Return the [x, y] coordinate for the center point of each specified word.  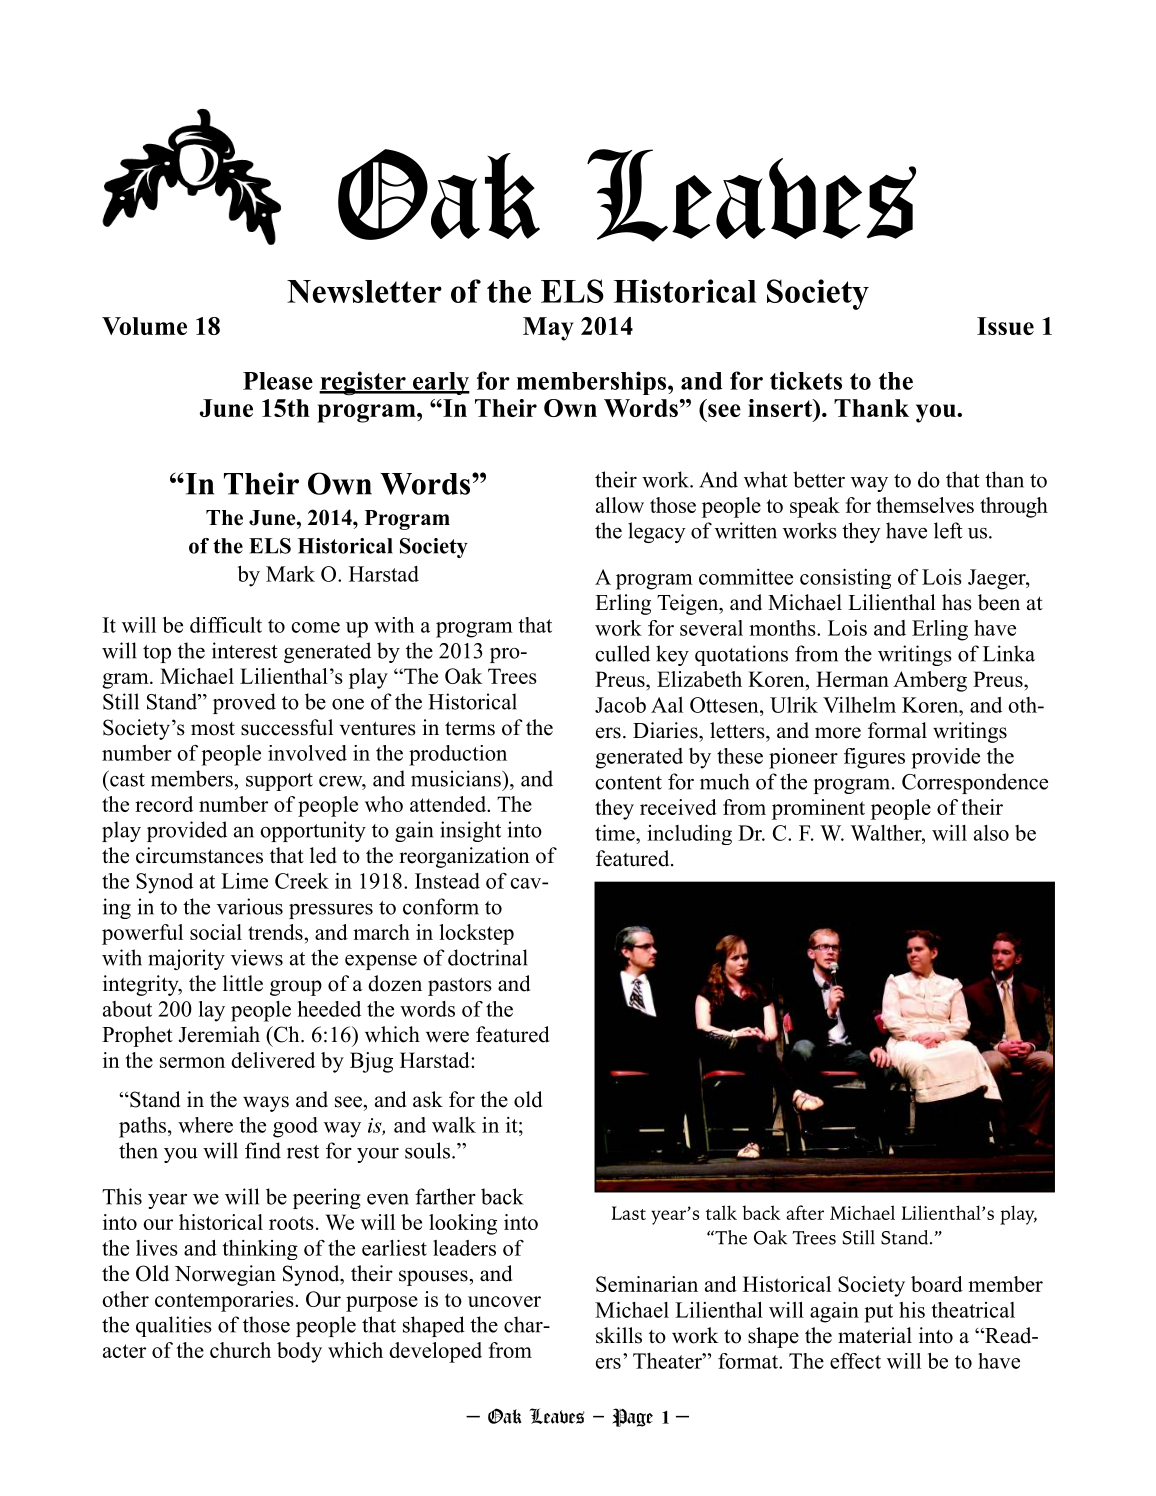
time [616, 833]
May [548, 329]
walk [454, 1125]
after [805, 1212]
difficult [226, 625]
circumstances [199, 855]
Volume [144, 326]
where [205, 1125]
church [240, 1350]
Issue [1005, 326]
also [991, 833]
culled [622, 653]
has [957, 602]
